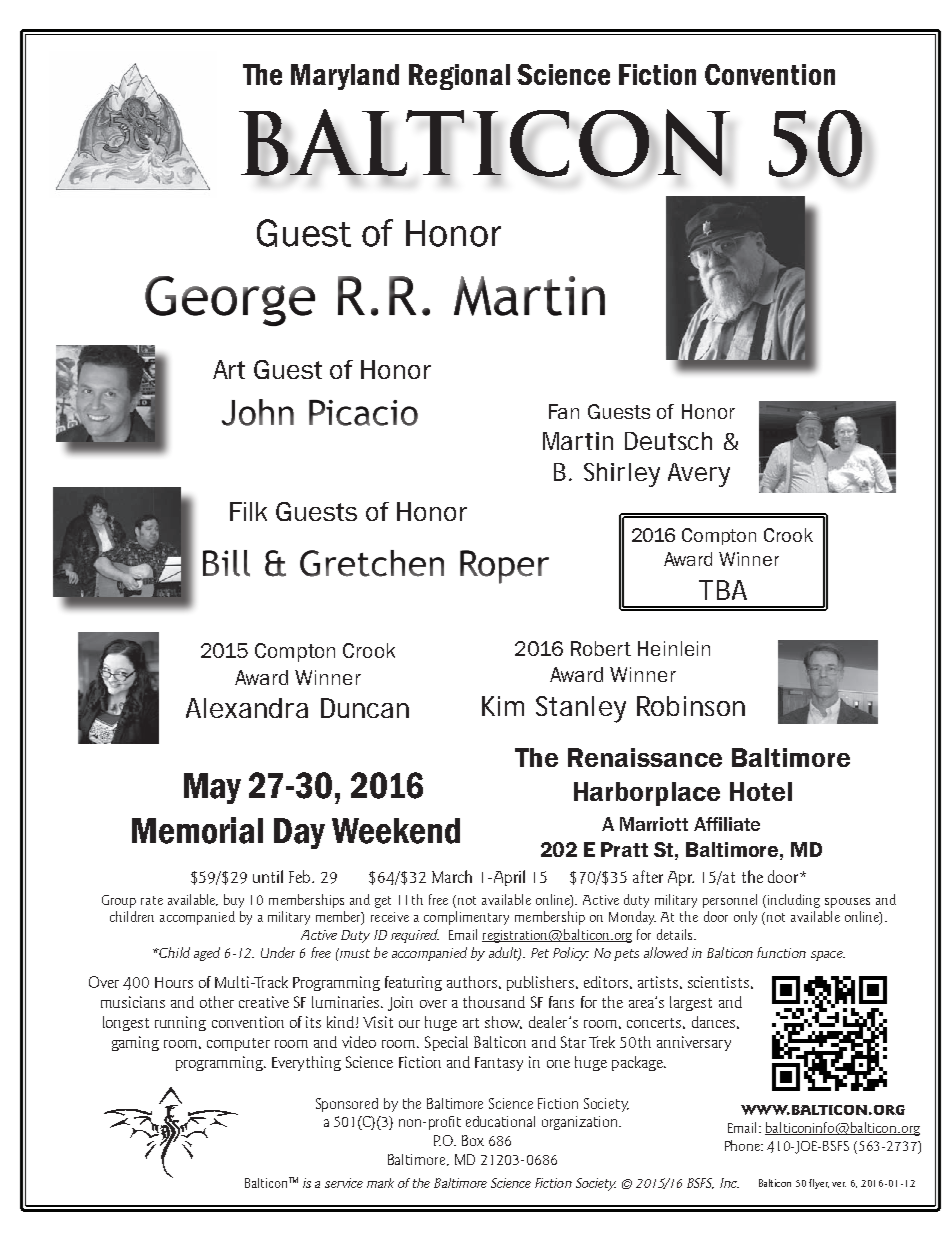 The image size is (952, 1233). What do you see at coordinates (668, 441) in the document?
I see `Deutsch` at bounding box center [668, 441].
